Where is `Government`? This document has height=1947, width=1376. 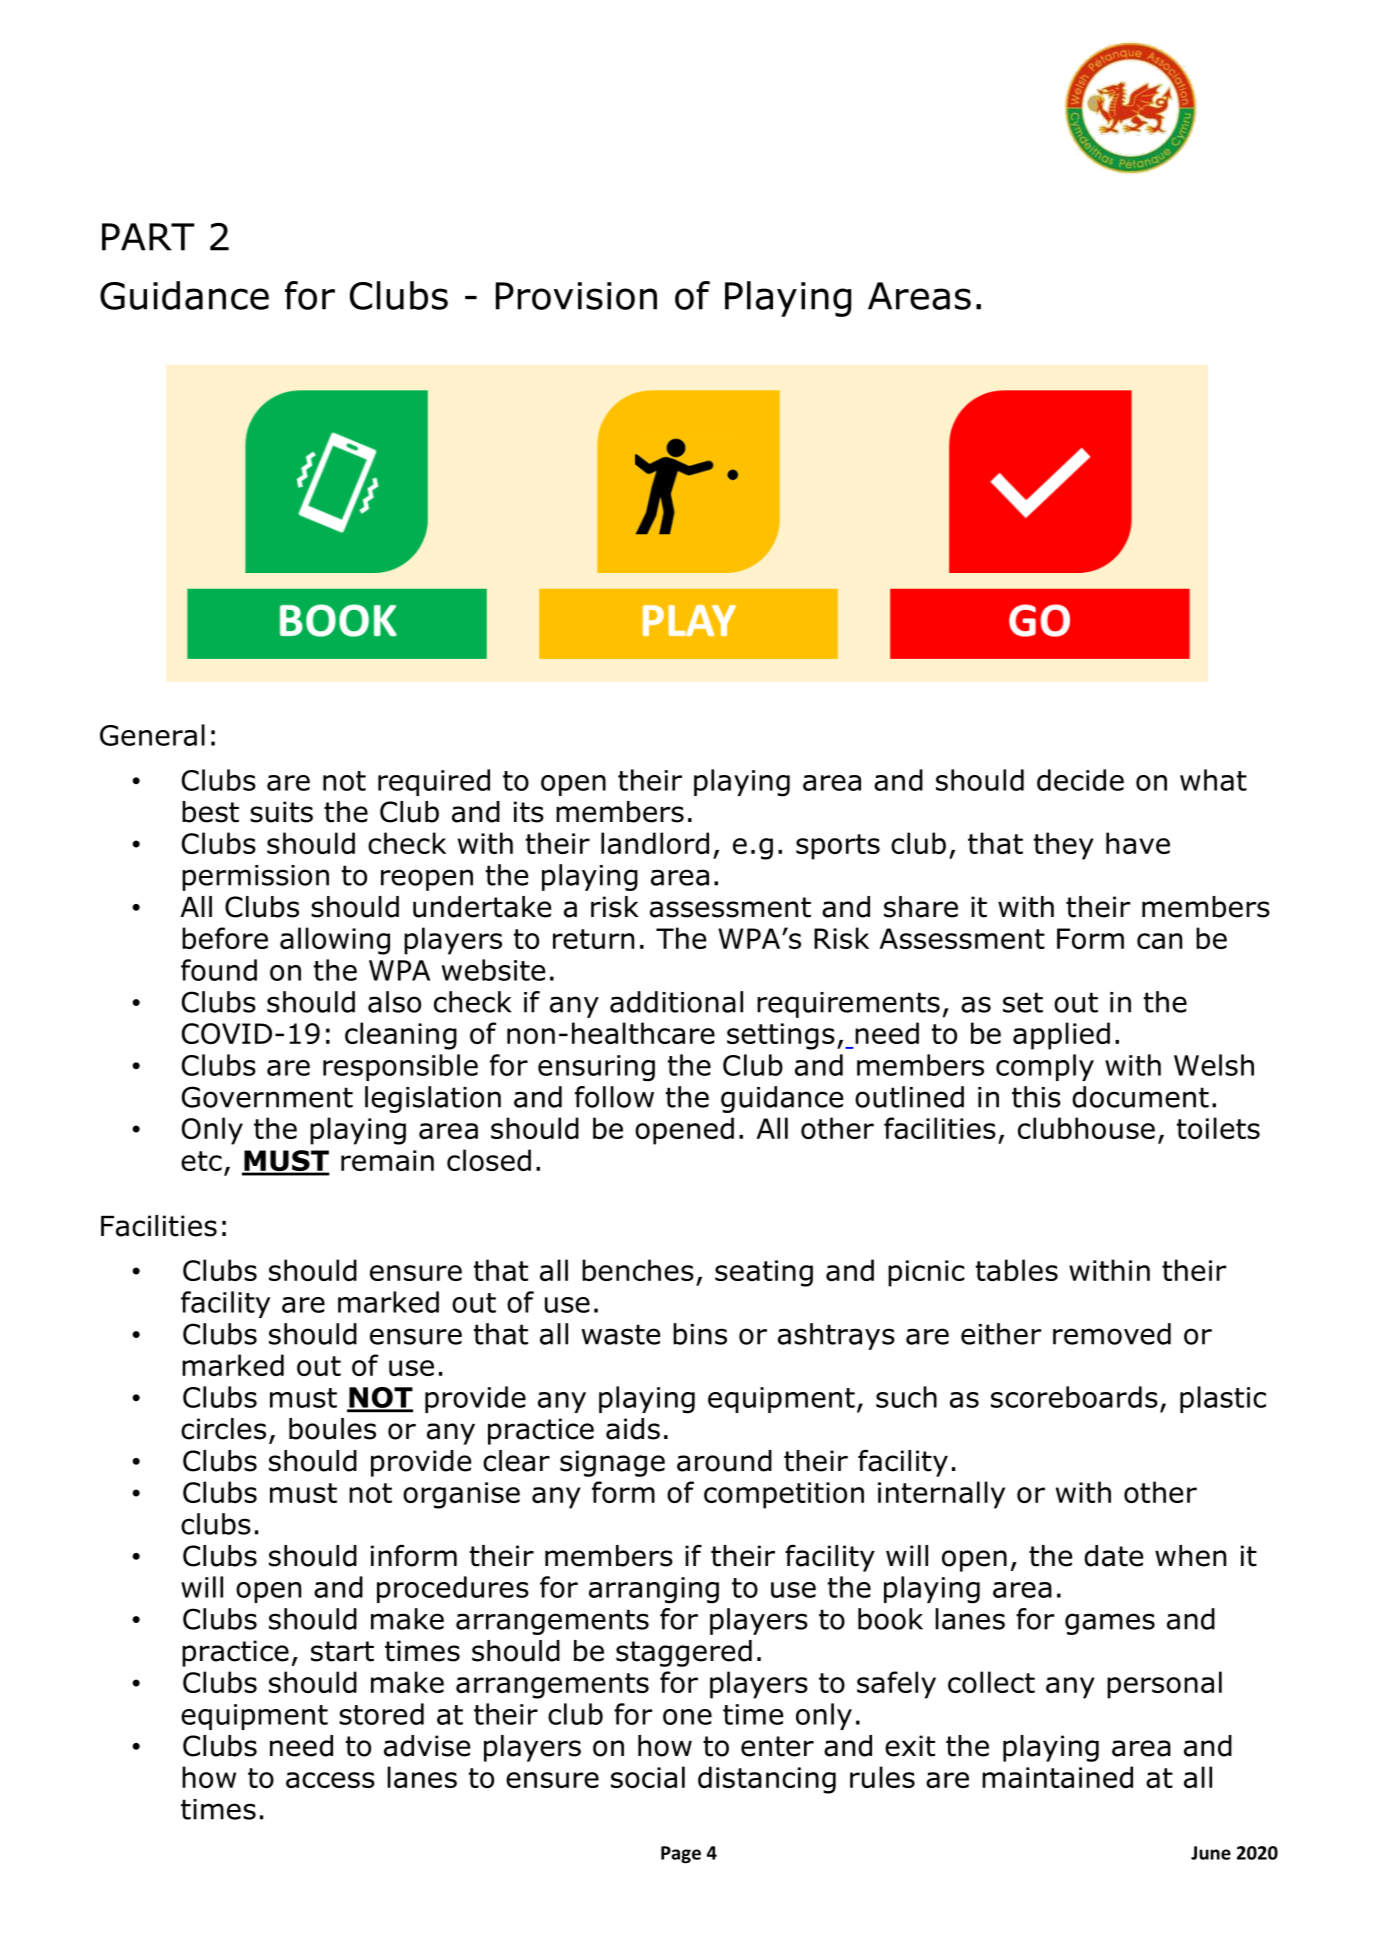
Government is located at coordinates (267, 1097).
